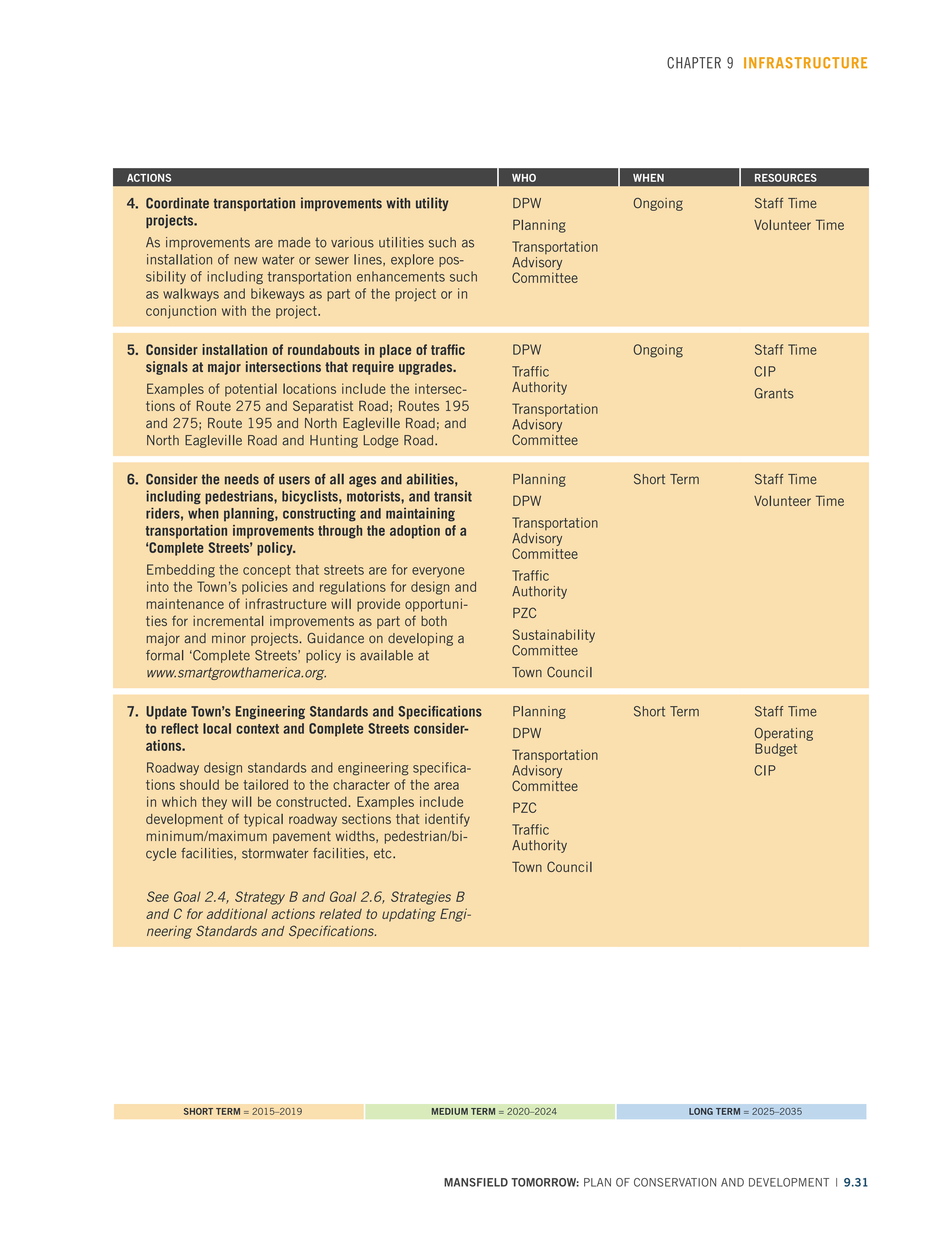 The image size is (952, 1233). Describe the element at coordinates (434, 621) in the page. I see `both` at that location.
